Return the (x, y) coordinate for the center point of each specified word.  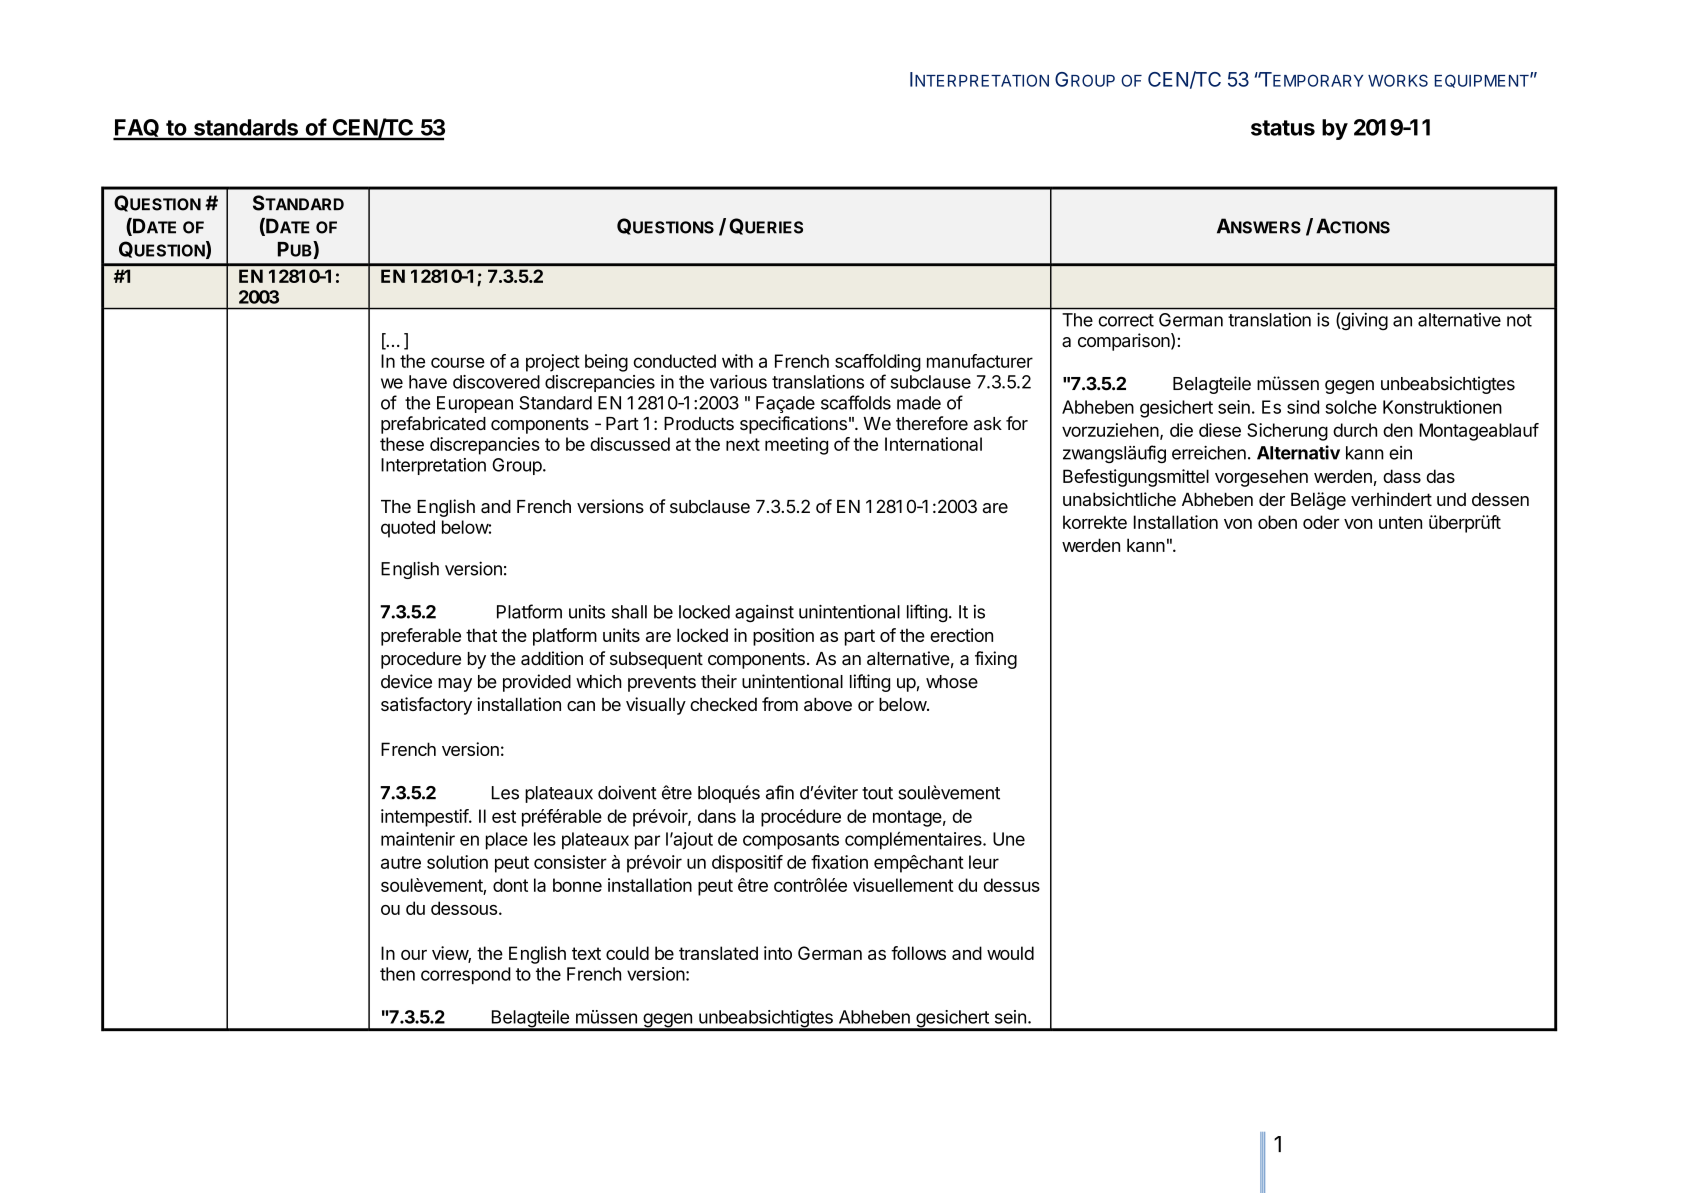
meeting (796, 446)
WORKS (1398, 80)
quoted (408, 529)
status (1283, 128)
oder (1321, 522)
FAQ (137, 129)
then (397, 974)
